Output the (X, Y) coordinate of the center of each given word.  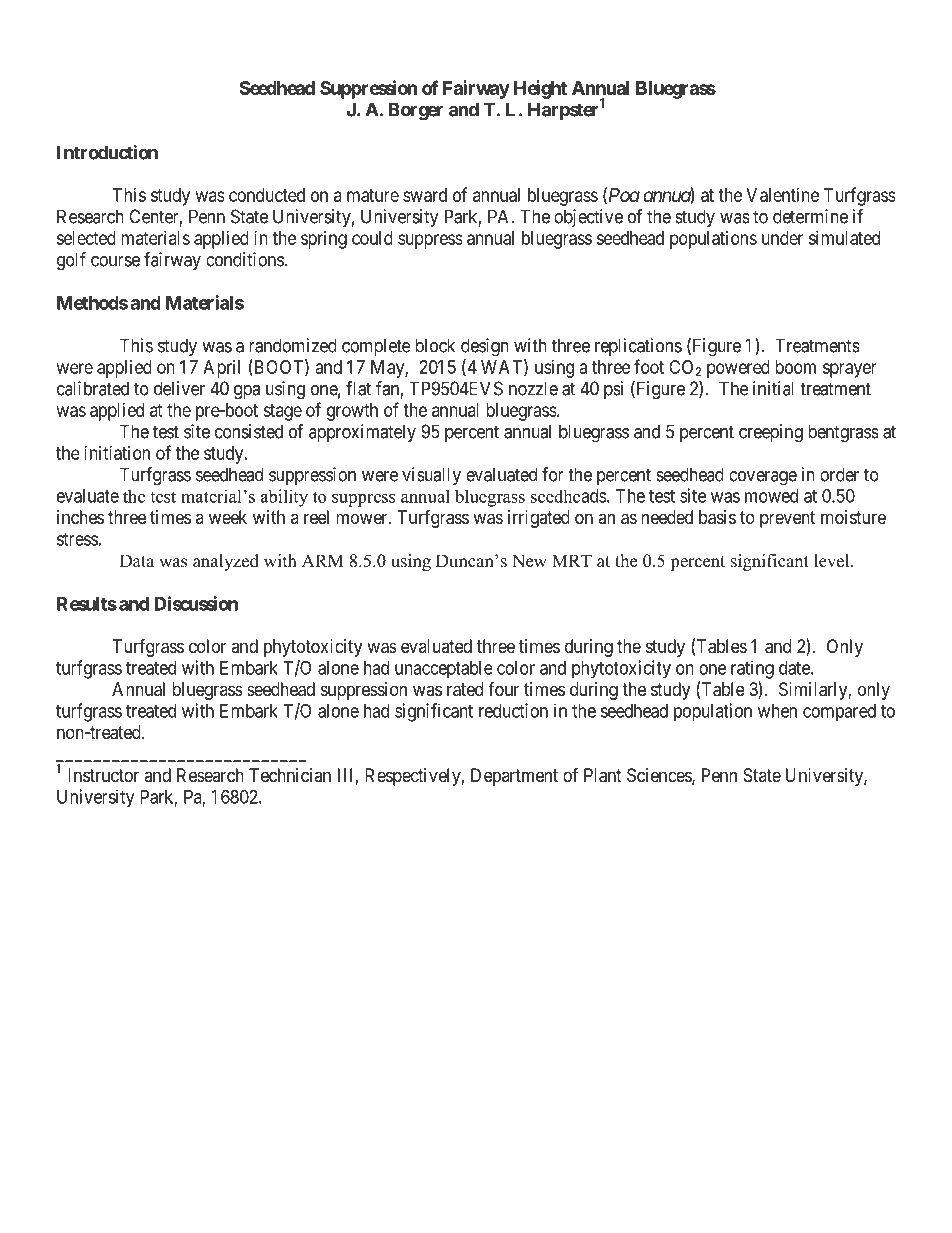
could (372, 238)
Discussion (196, 603)
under (782, 238)
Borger (416, 111)
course (115, 261)
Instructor (103, 775)
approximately (362, 433)
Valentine (782, 195)
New (529, 561)
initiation (117, 453)
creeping (771, 433)
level (833, 561)
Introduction (107, 152)
